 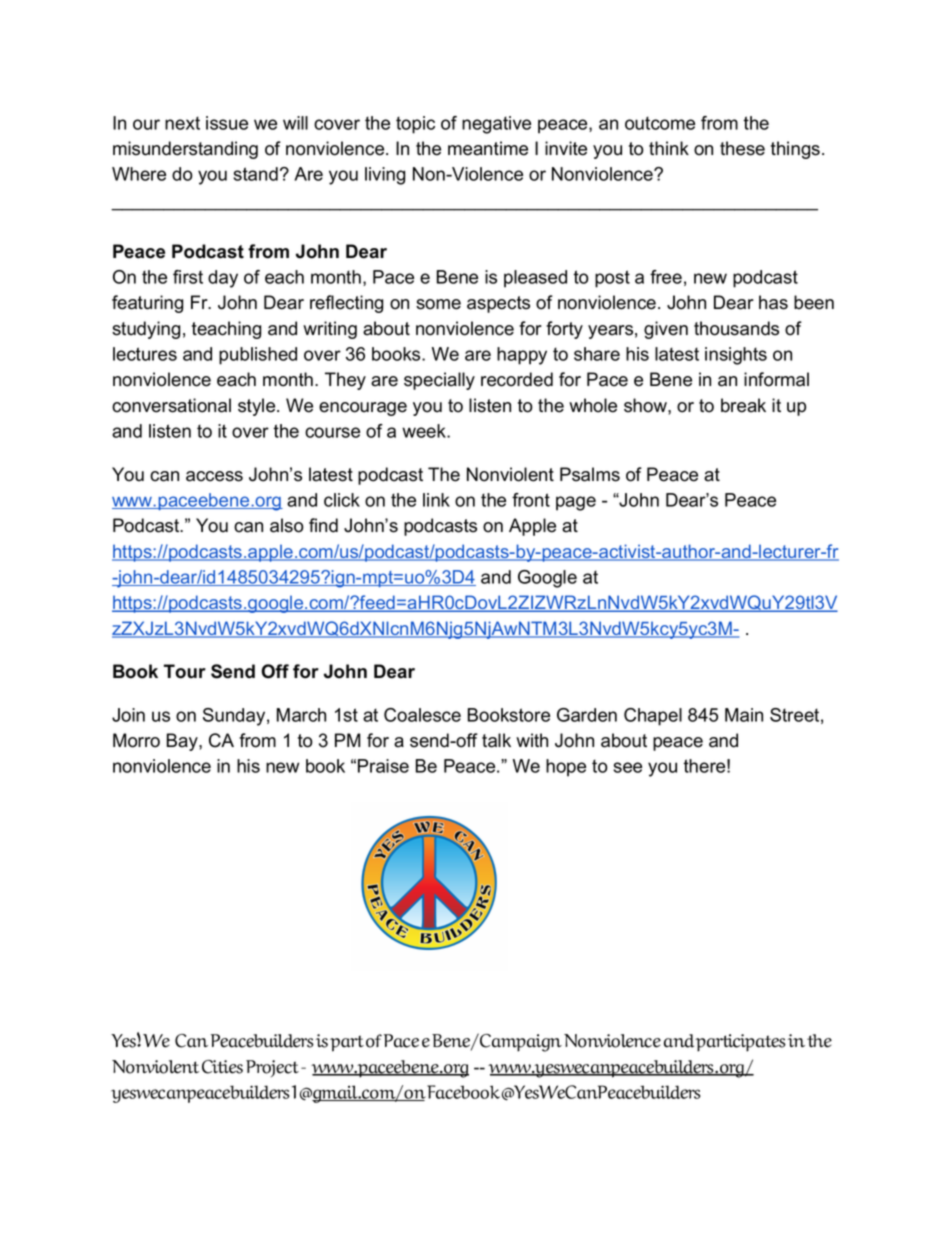 What do you see at coordinates (258, 356) in the screenshot?
I see `published` at bounding box center [258, 356].
